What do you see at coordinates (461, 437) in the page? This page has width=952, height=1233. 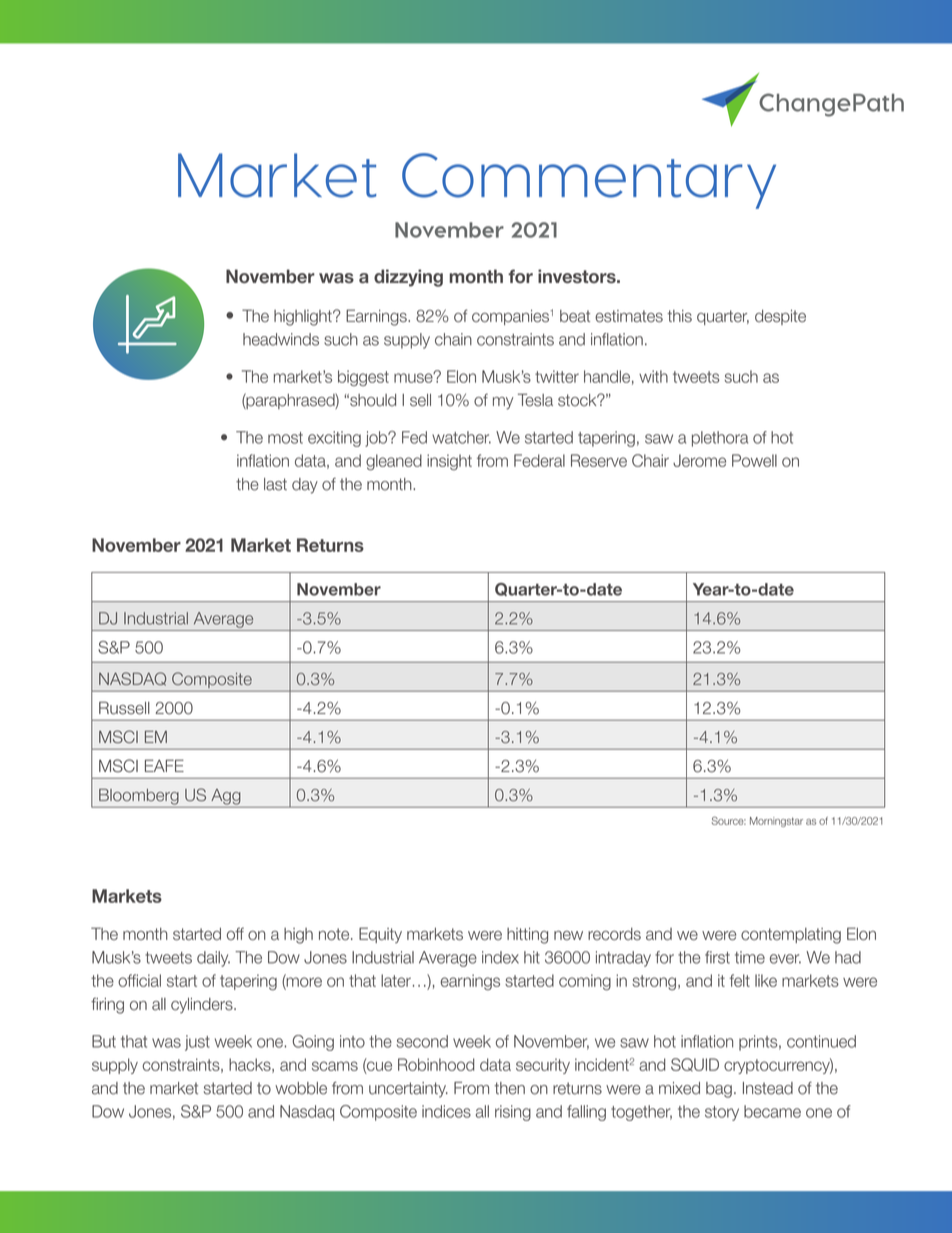 I see `watcher` at bounding box center [461, 437].
